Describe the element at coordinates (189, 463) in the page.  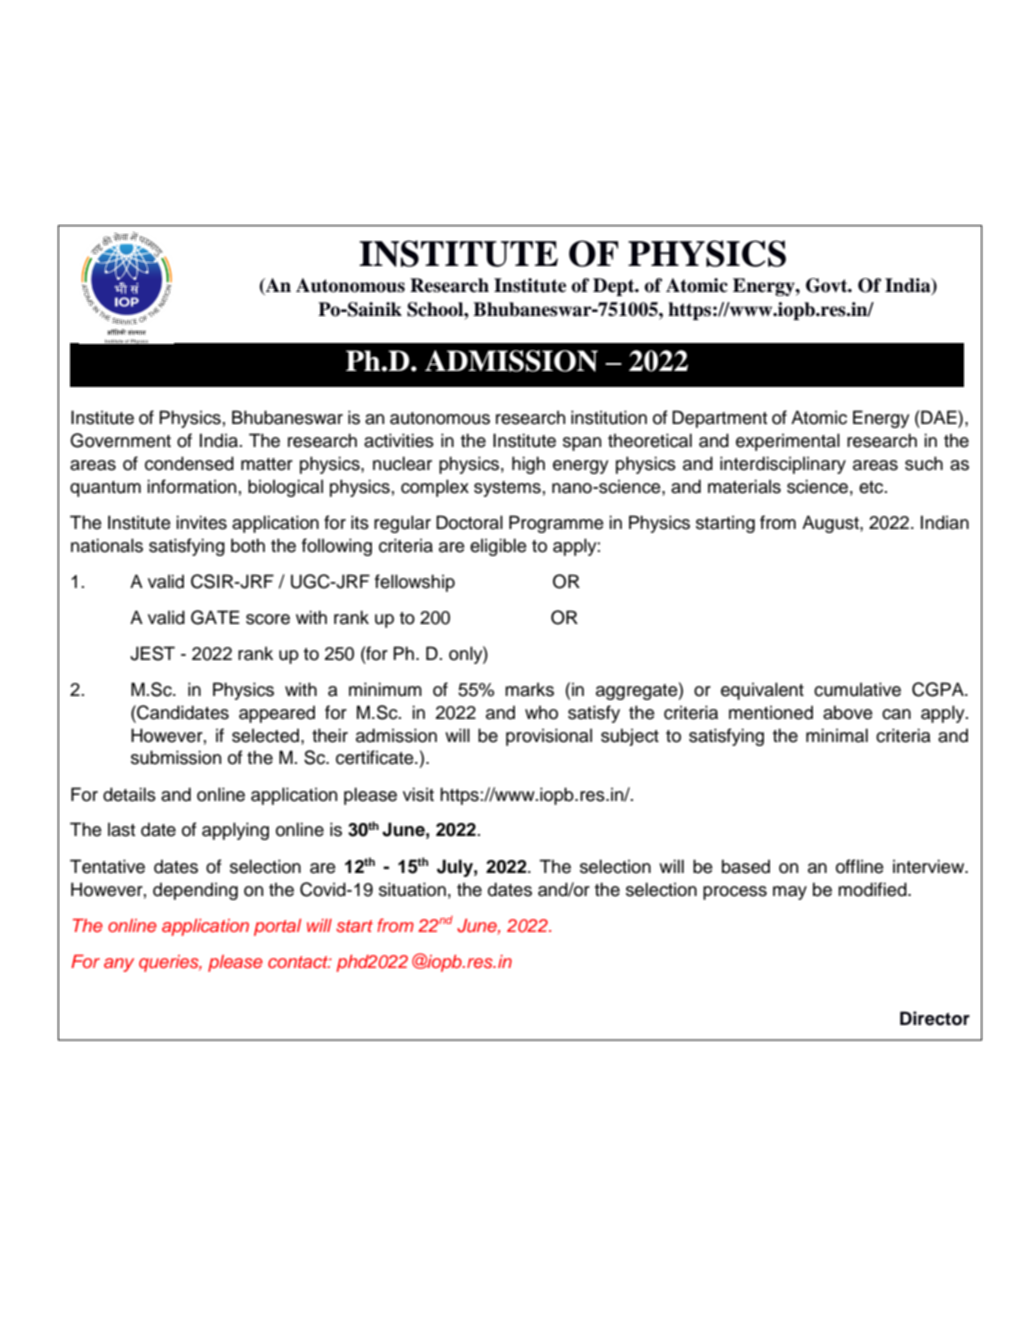
I see `condensed` at that location.
